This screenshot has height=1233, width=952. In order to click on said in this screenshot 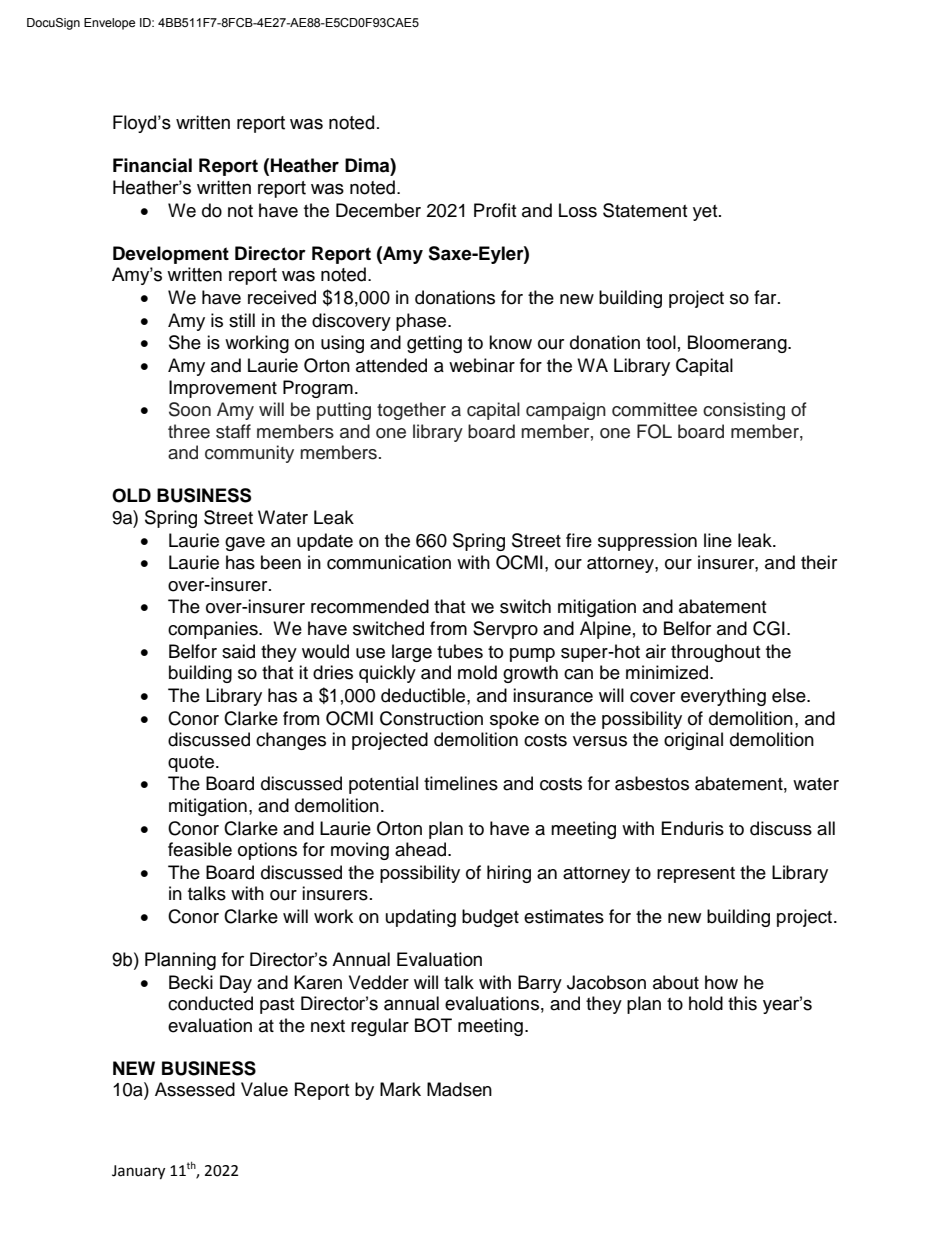, I will do `click(238, 651)`.
